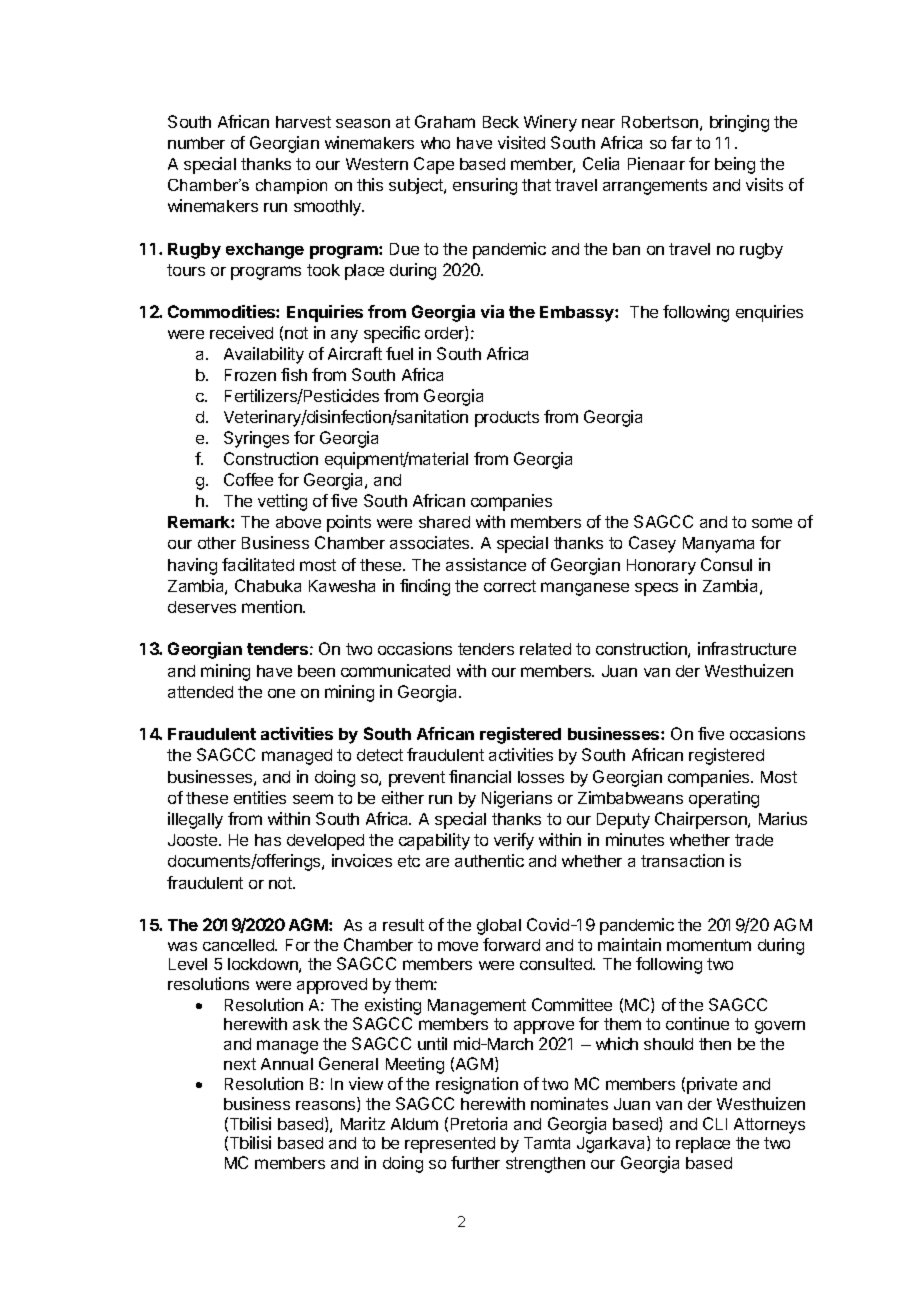 This page has height=1308, width=924. Describe the element at coordinates (291, 186) in the page. I see `champion` at that location.
